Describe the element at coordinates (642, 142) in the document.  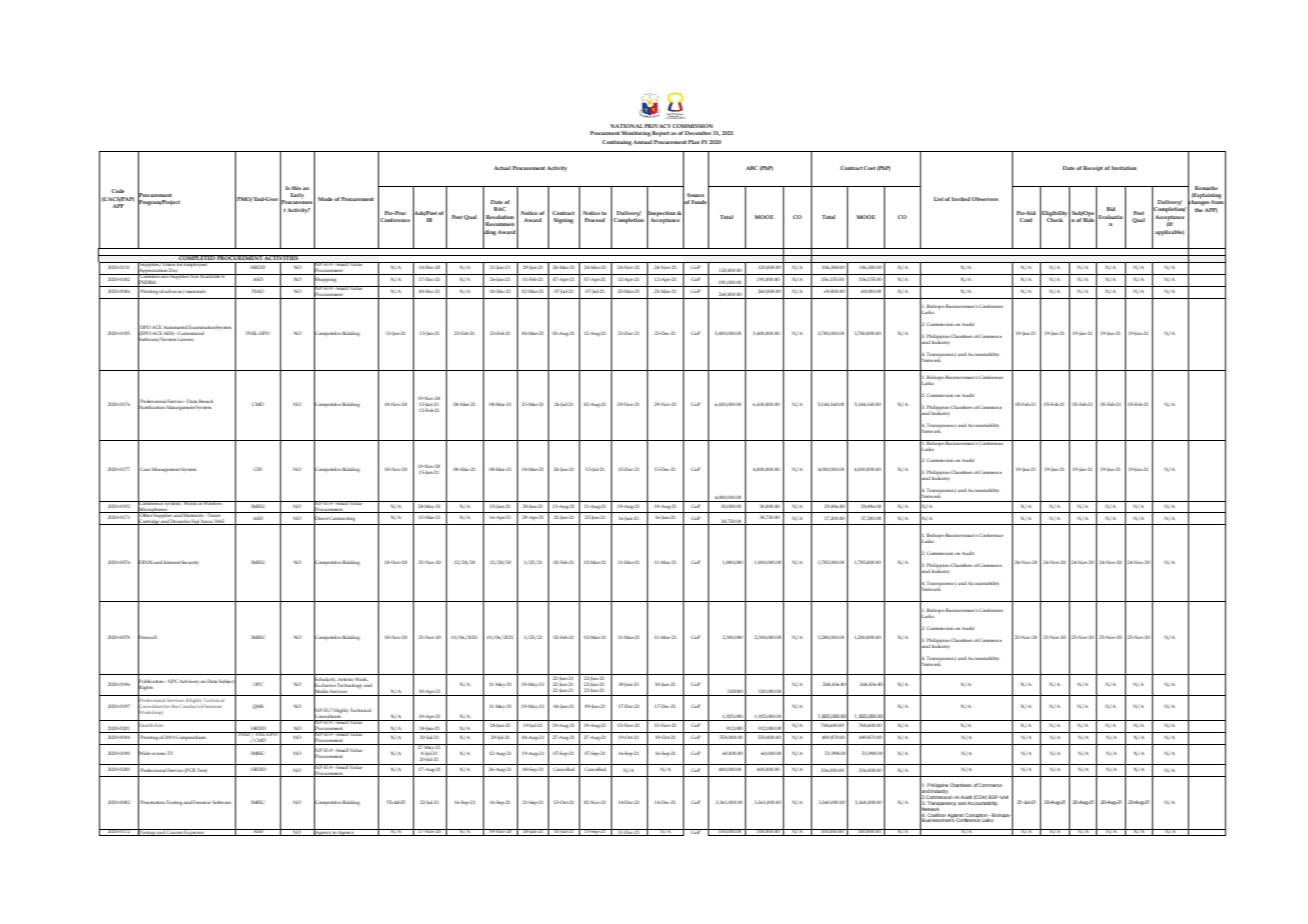
I see `Annual` at that location.
